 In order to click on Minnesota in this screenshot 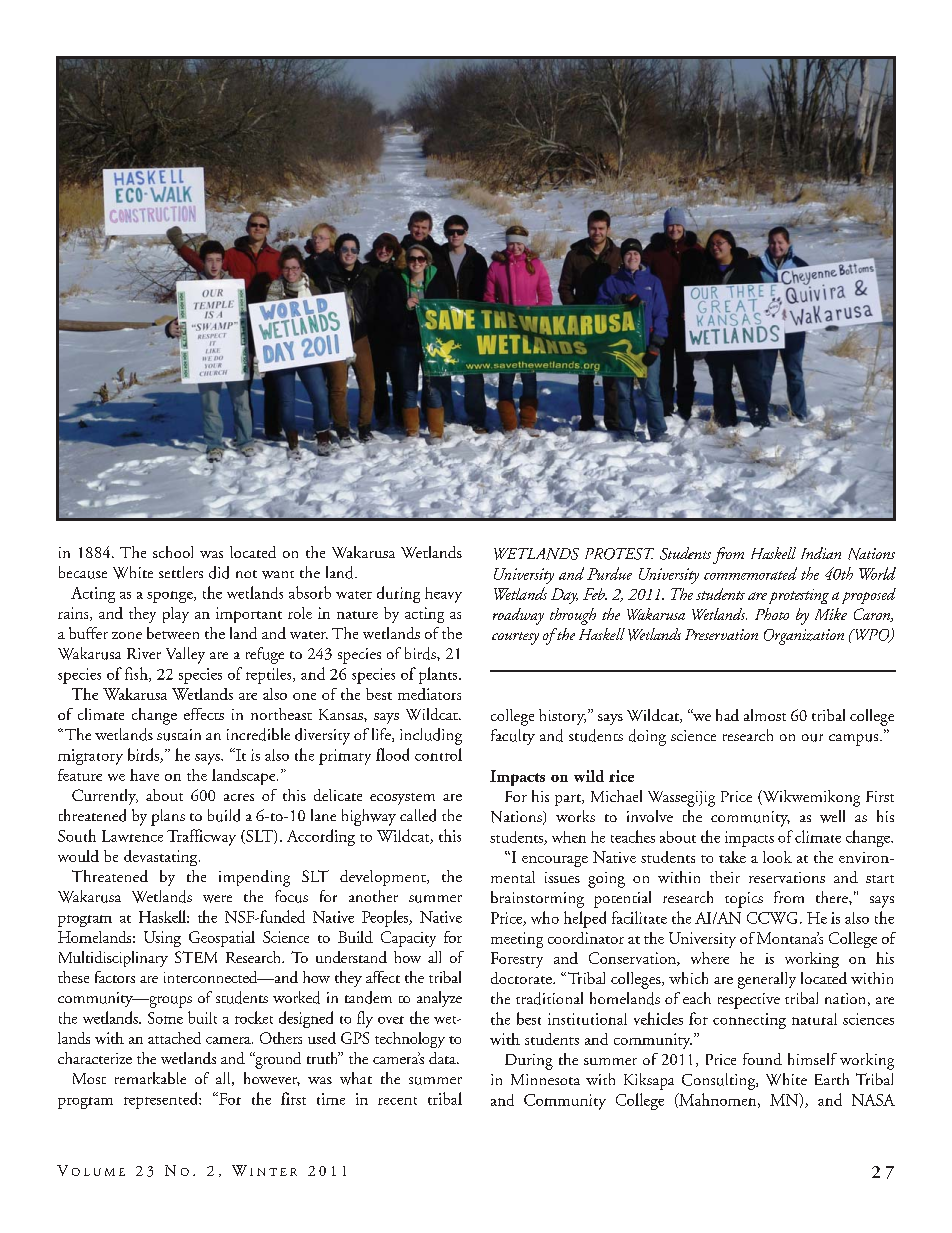, I will do `click(545, 1079)`.
